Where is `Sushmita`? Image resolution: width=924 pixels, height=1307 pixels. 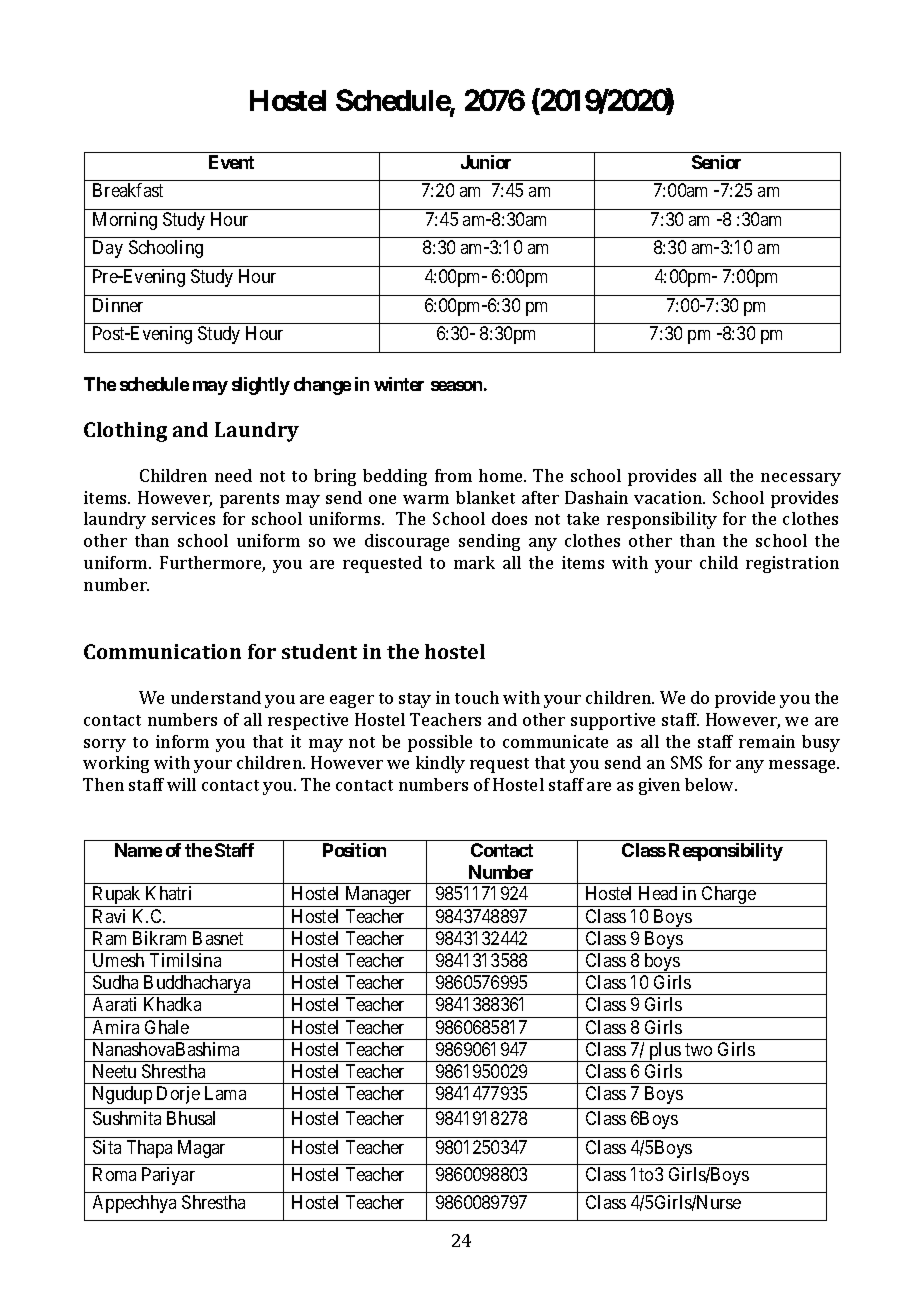 Sushmita is located at coordinates (127, 1118).
